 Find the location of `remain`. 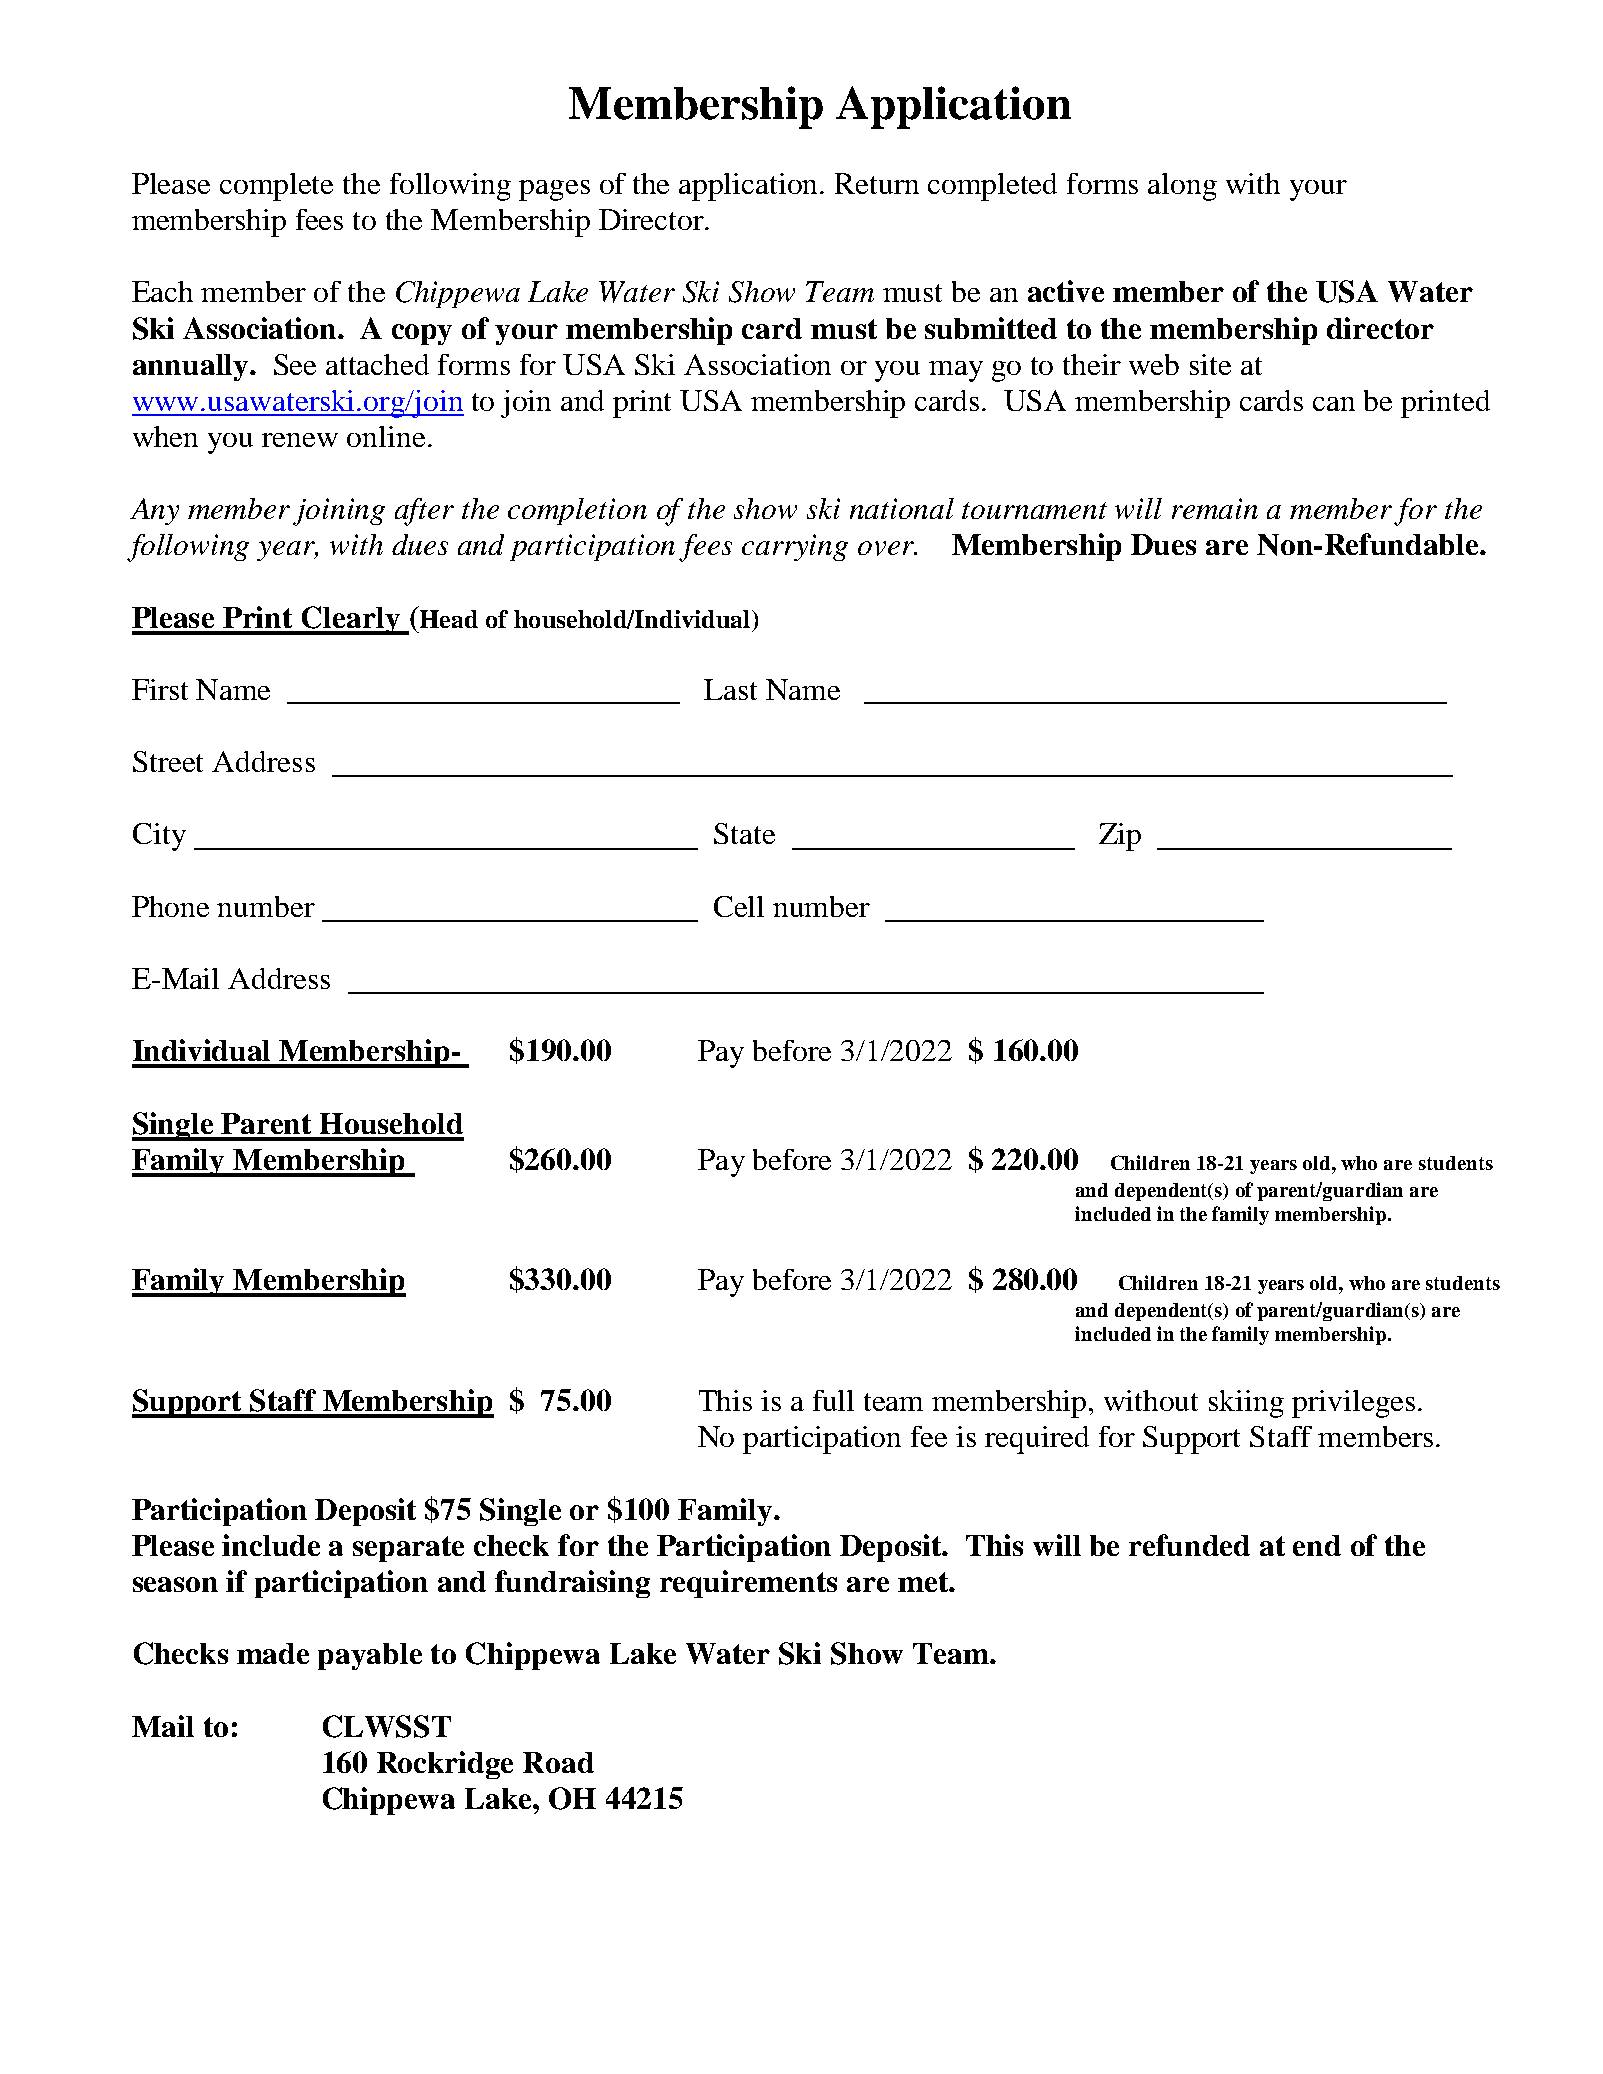

remain is located at coordinates (1215, 508).
